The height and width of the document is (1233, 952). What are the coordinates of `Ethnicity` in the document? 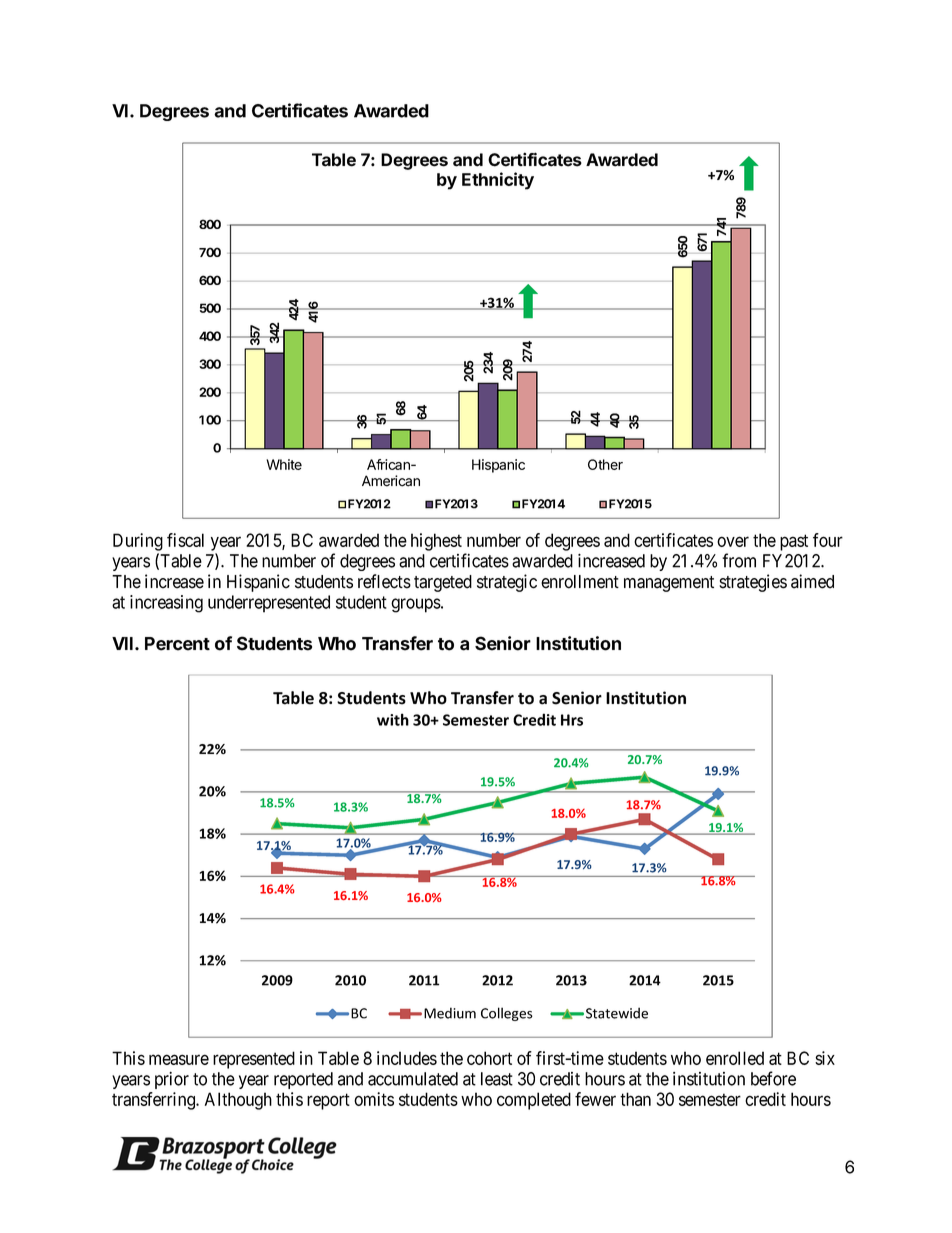 It's located at (498, 181).
